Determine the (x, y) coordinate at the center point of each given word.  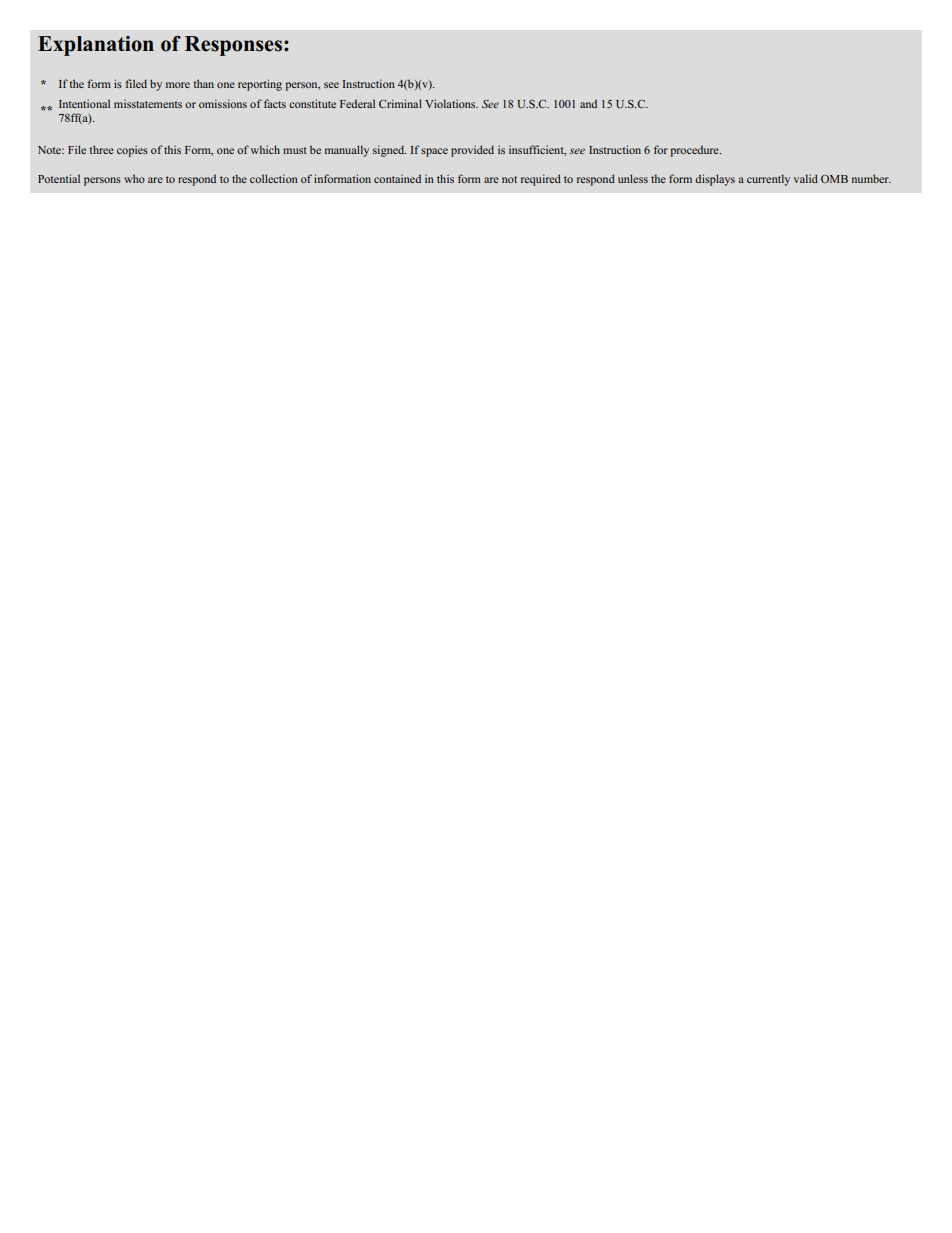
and (588, 103)
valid (806, 178)
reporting (260, 85)
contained (397, 178)
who (134, 178)
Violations (451, 103)
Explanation (96, 46)
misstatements (148, 103)
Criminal (400, 103)
